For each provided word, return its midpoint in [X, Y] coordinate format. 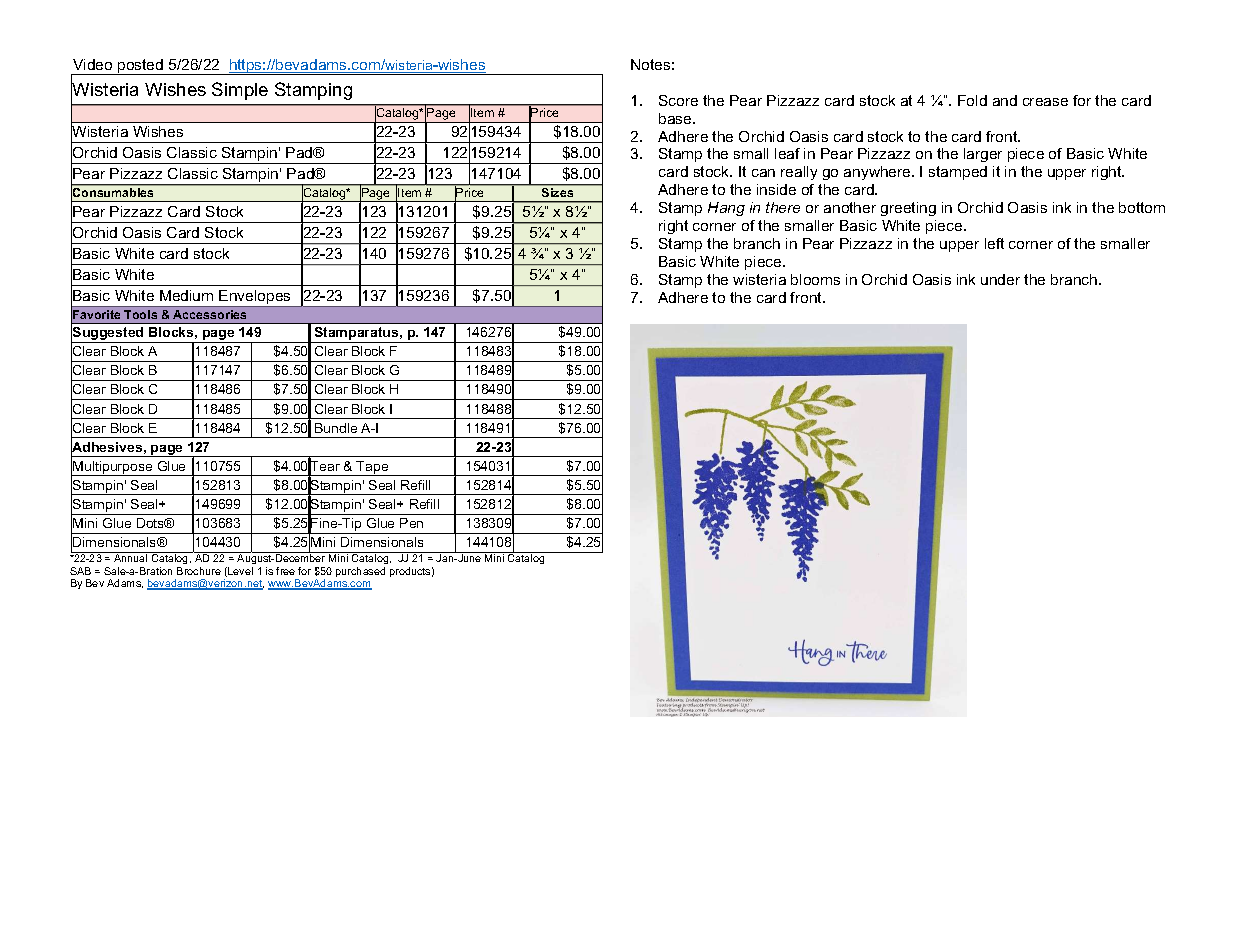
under [1000, 279]
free [285, 571]
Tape [373, 468]
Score [678, 100]
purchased [360, 572]
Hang [726, 209]
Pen [411, 523]
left [994, 243]
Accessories [209, 314]
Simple [240, 91]
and [1005, 100]
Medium [186, 295]
